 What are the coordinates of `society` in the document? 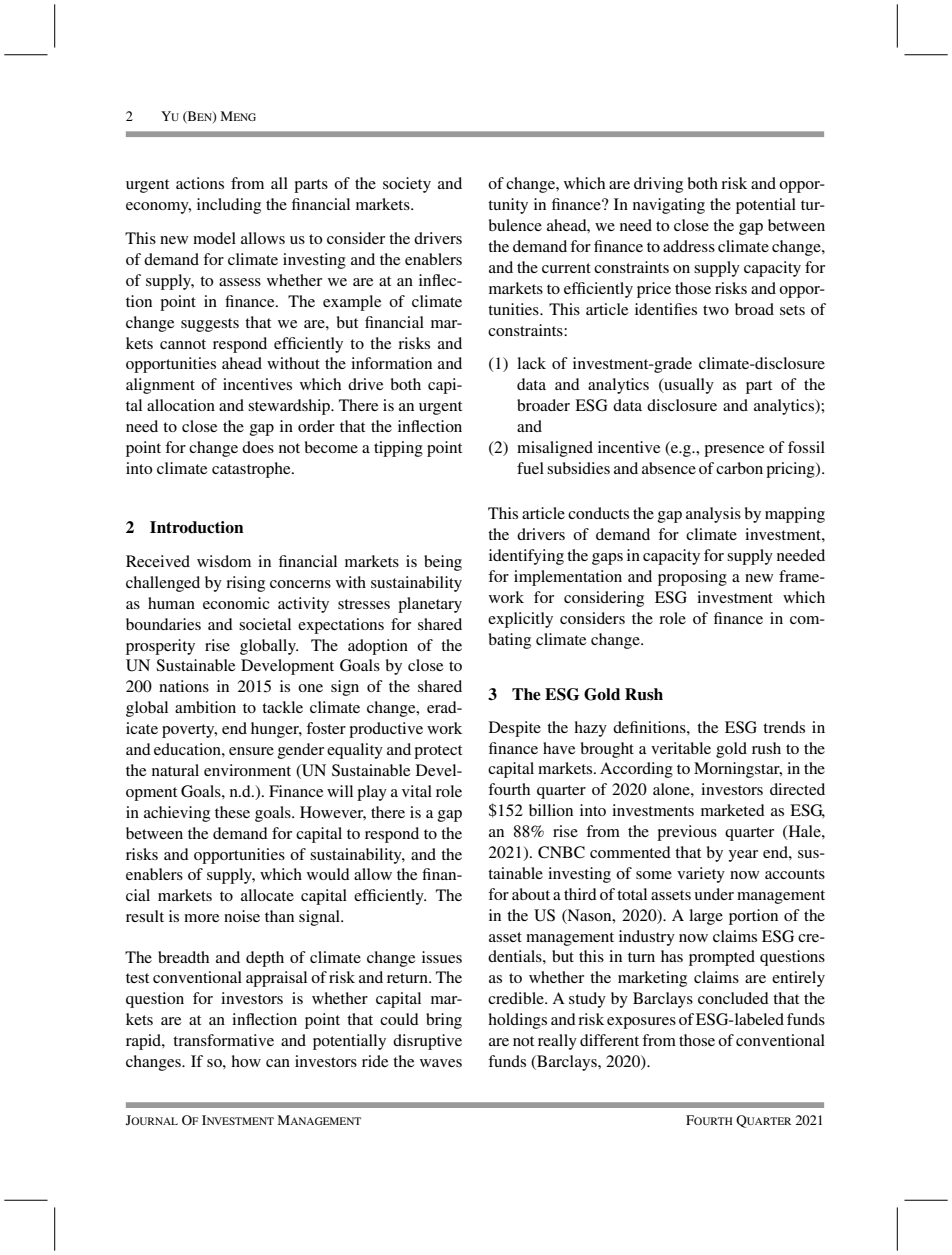 It's located at (407, 185).
